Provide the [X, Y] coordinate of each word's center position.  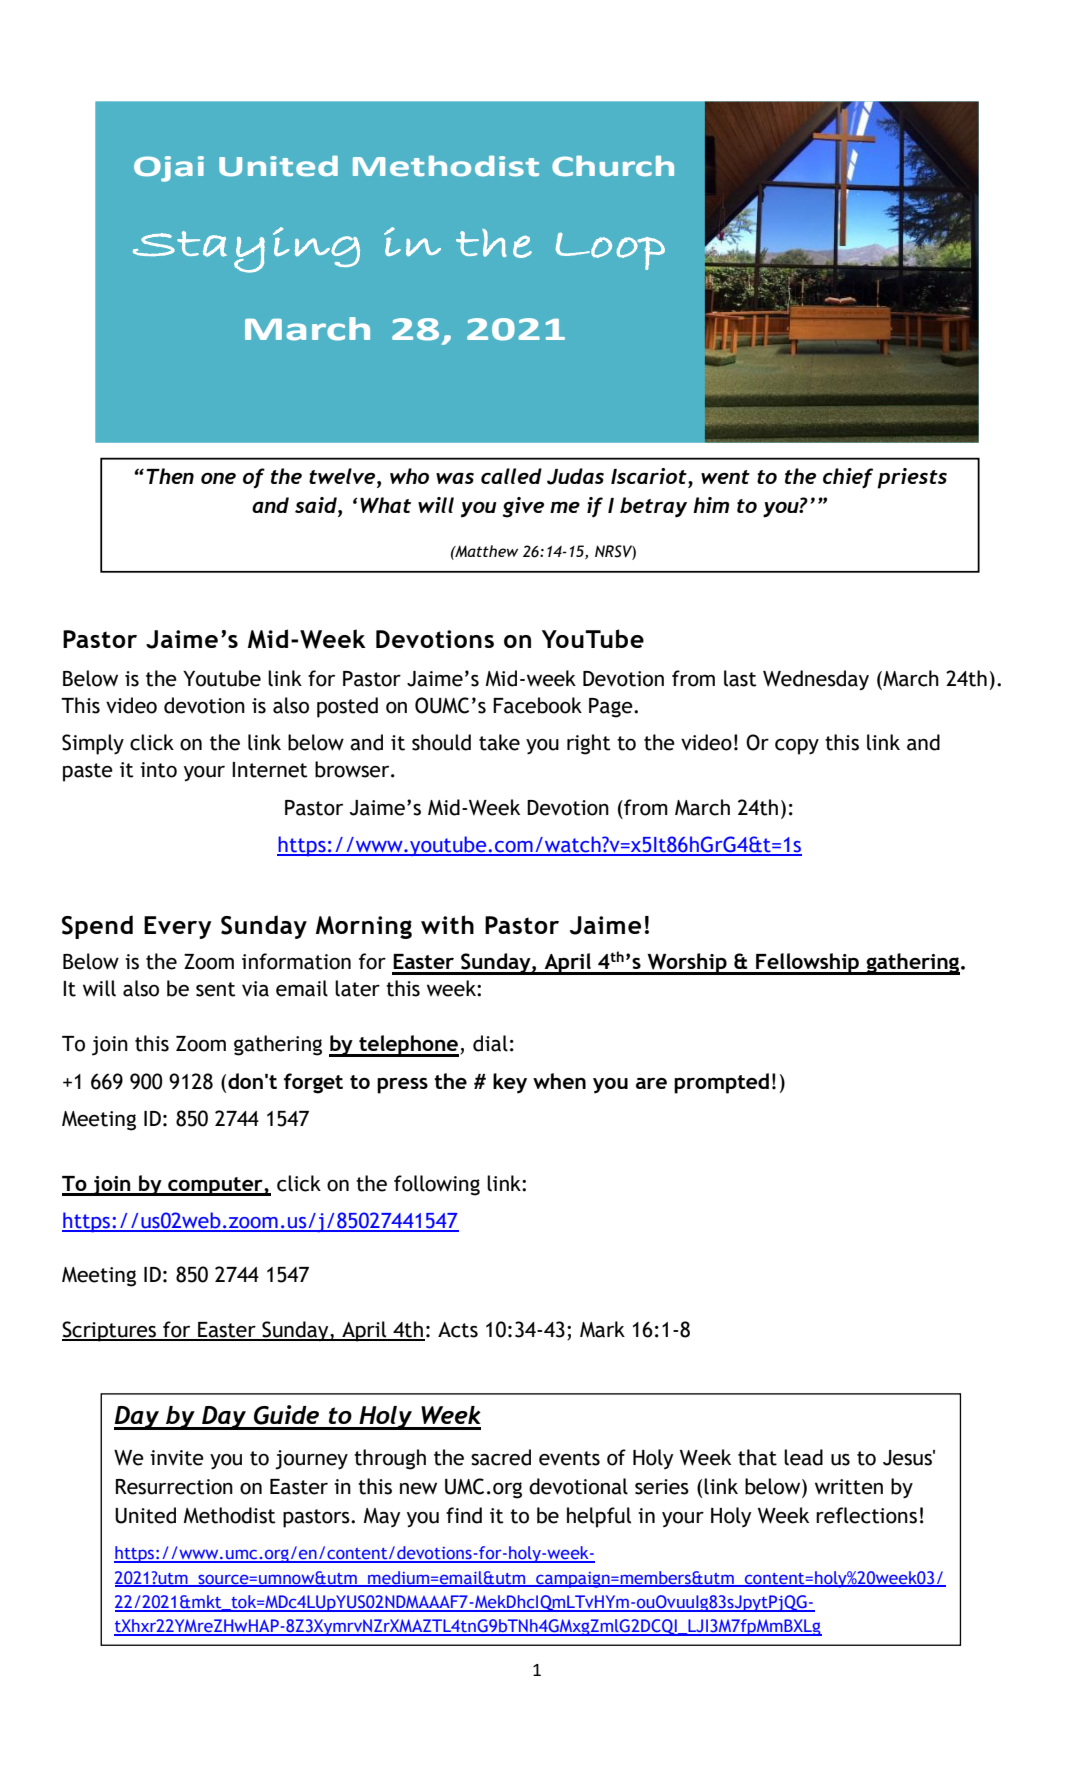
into [158, 770]
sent [216, 989]
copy [797, 747]
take [499, 742]
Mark [602, 1329]
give [523, 507]
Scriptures [110, 1331]
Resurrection [174, 1487]
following [437, 1185]
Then [170, 476]
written [849, 1487]
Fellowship [807, 964]
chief [848, 478]
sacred [501, 1457]
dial [490, 1043]
